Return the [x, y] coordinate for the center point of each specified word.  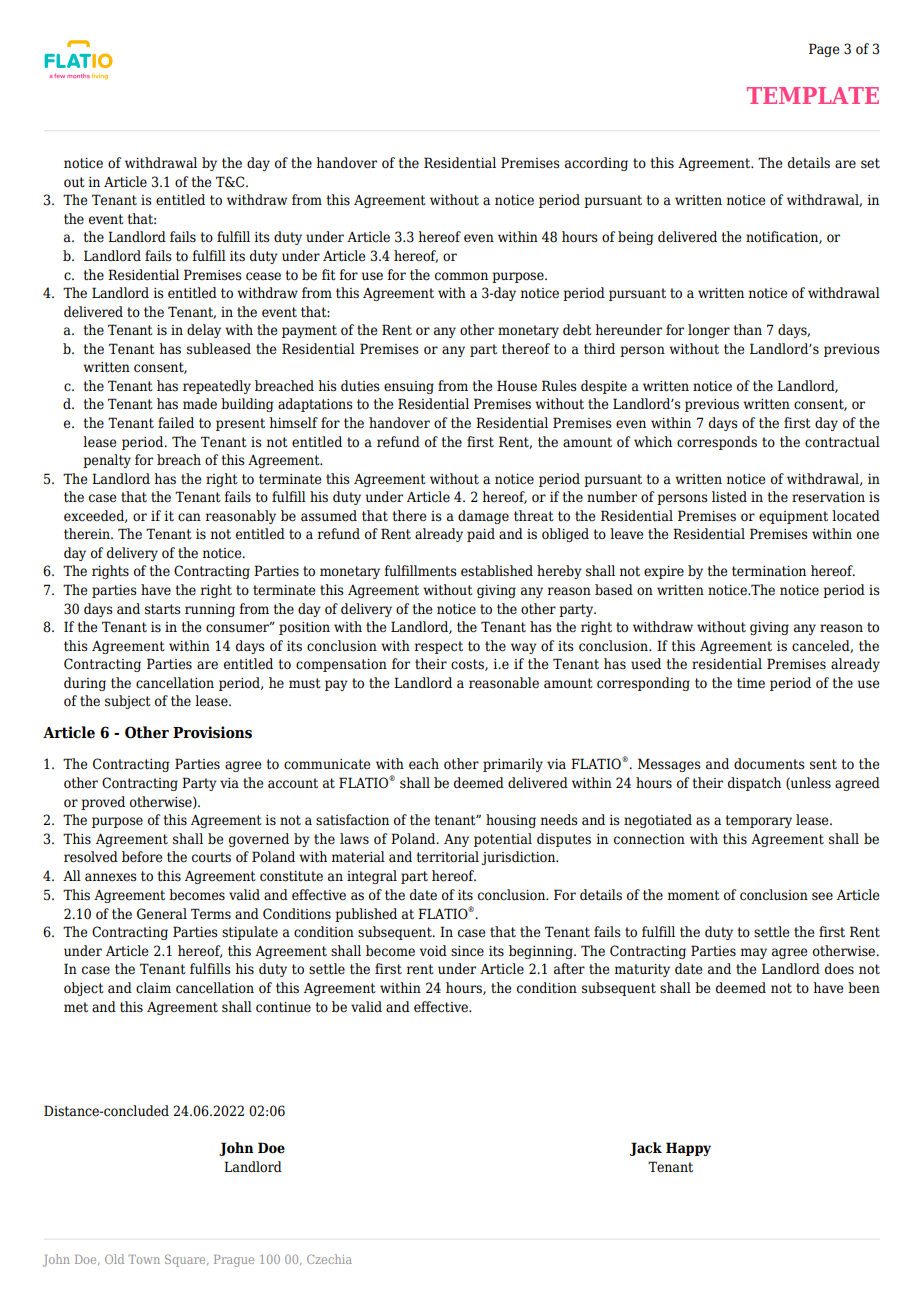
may [754, 953]
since [467, 951]
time [751, 683]
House [517, 386]
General [162, 914]
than [748, 330]
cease [263, 276]
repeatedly [217, 387]
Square [186, 1260]
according [596, 164]
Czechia [329, 1259]
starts [163, 609]
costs [468, 665]
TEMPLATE [813, 95]
